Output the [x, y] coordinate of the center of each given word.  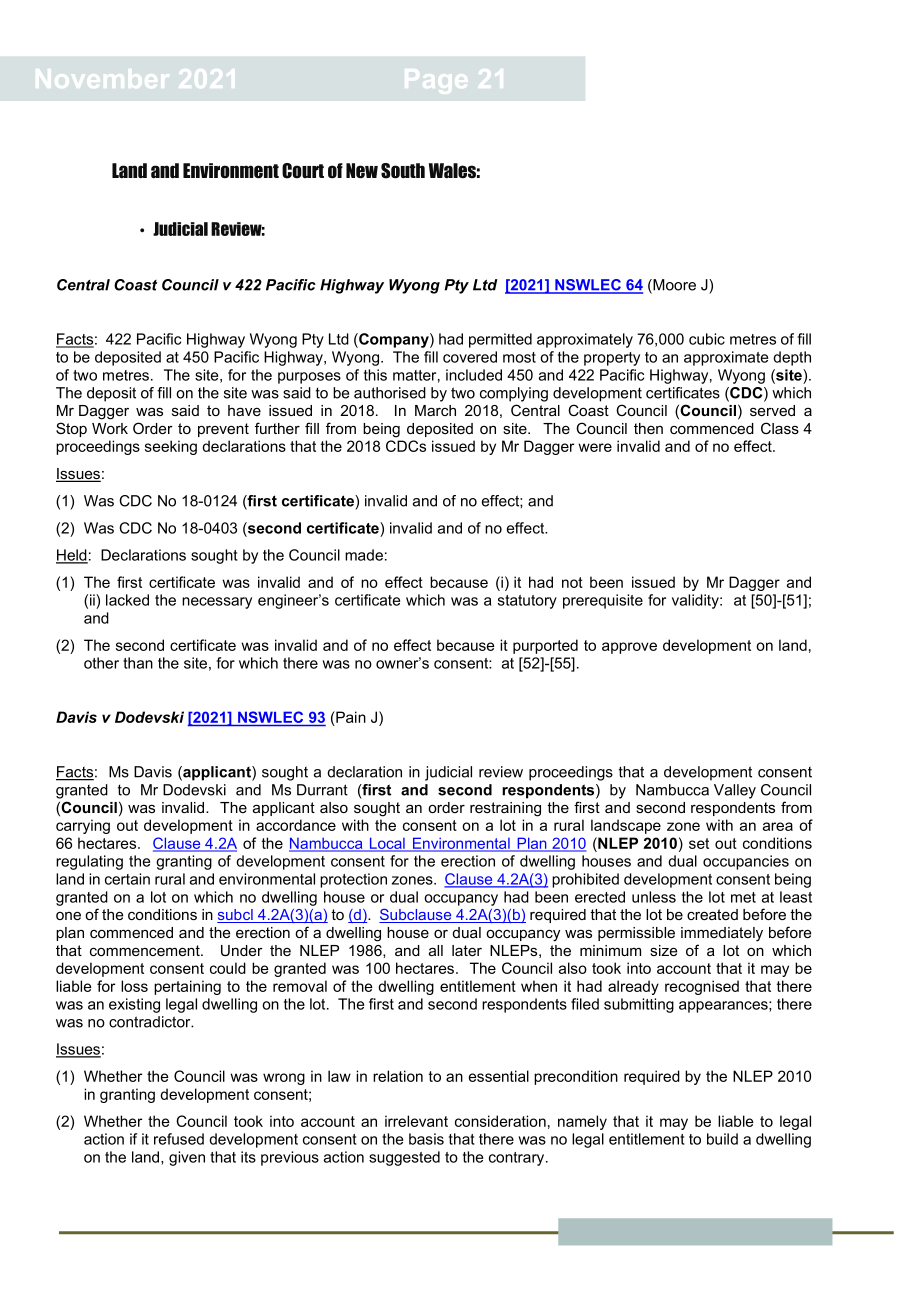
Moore [673, 286]
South [403, 171]
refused [179, 1139]
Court [303, 171]
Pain [350, 718]
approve [629, 648]
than [138, 663]
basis [426, 1139]
